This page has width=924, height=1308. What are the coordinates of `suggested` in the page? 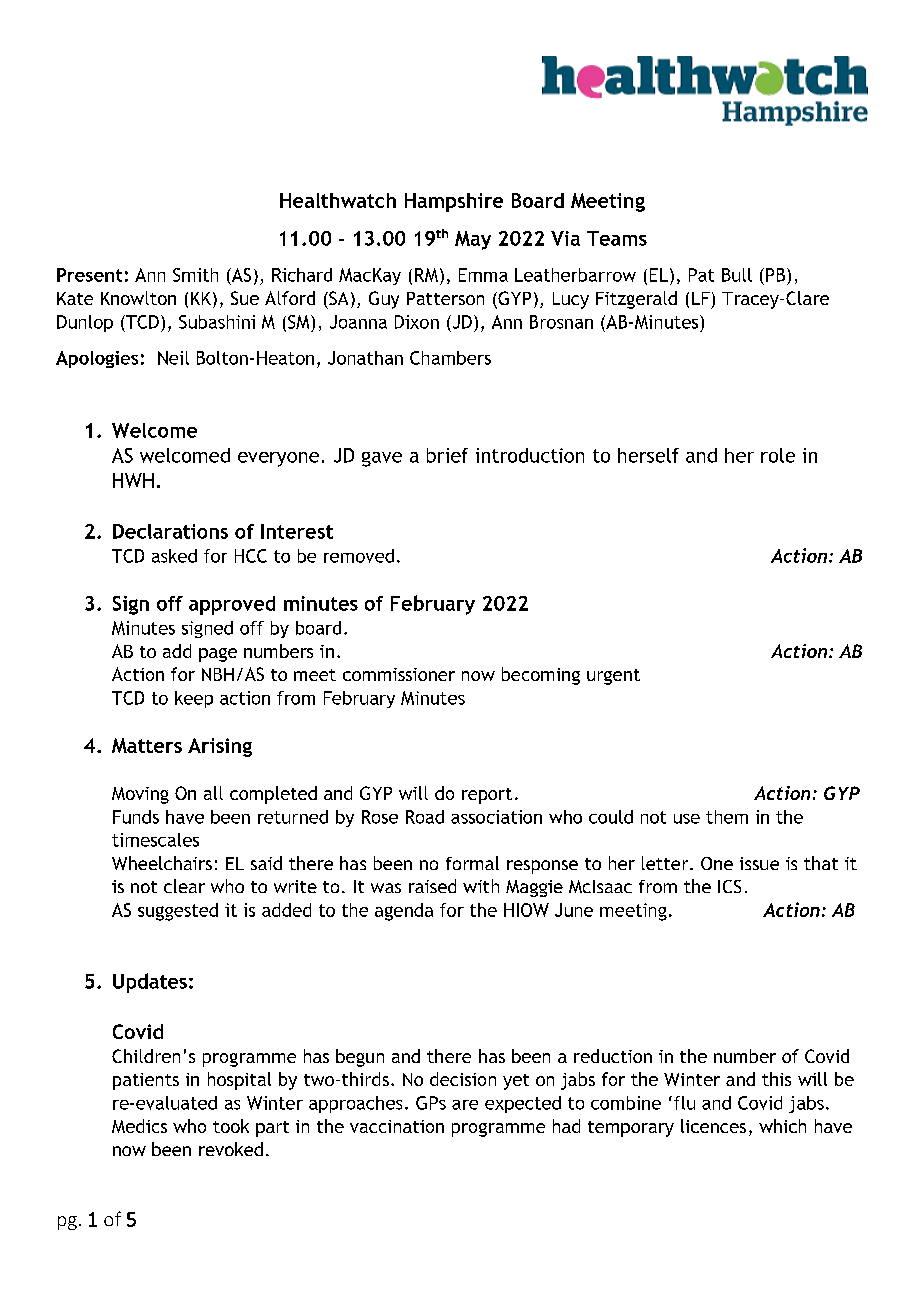 It's located at (178, 912).
